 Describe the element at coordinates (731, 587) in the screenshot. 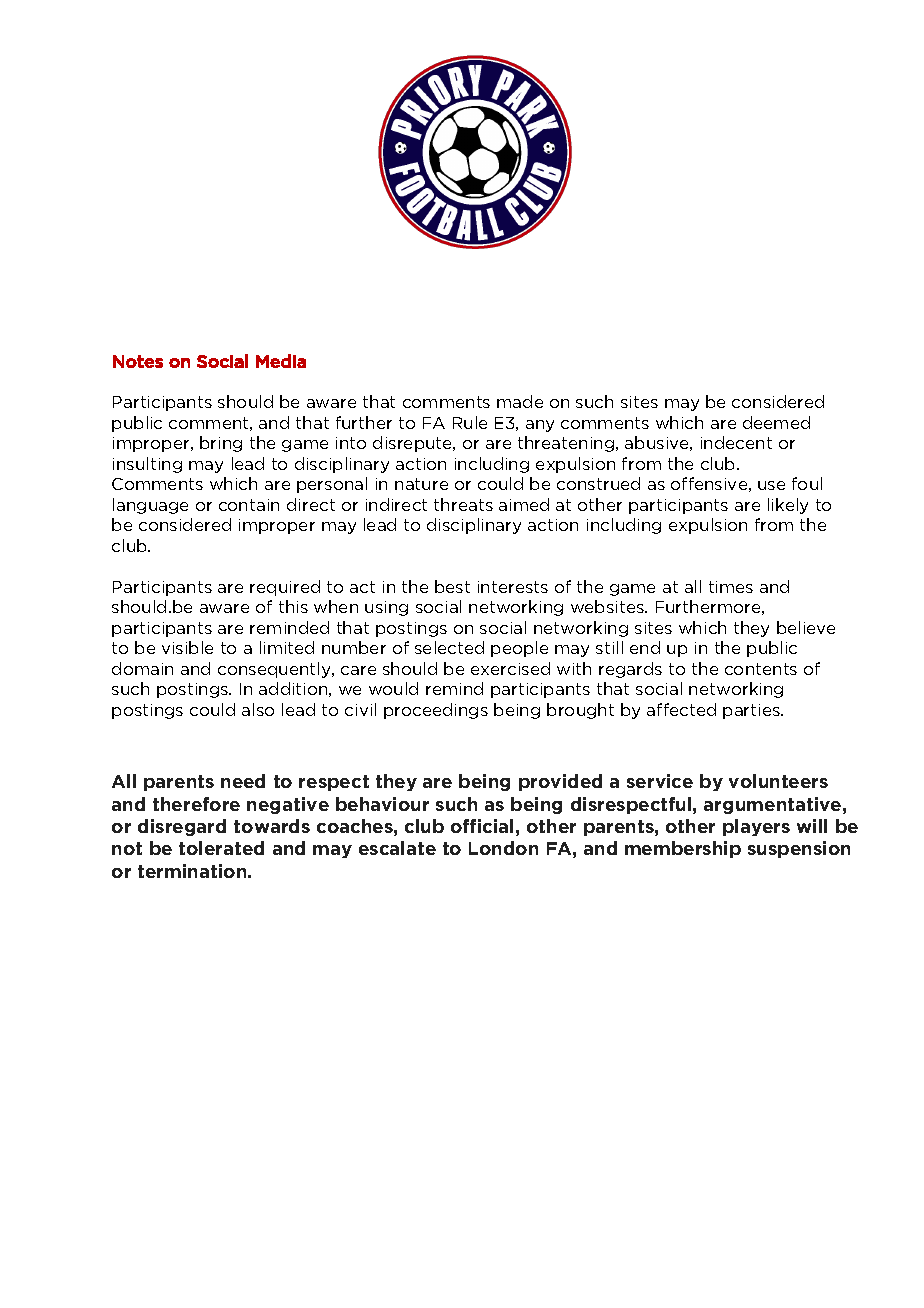

I see `times` at that location.
